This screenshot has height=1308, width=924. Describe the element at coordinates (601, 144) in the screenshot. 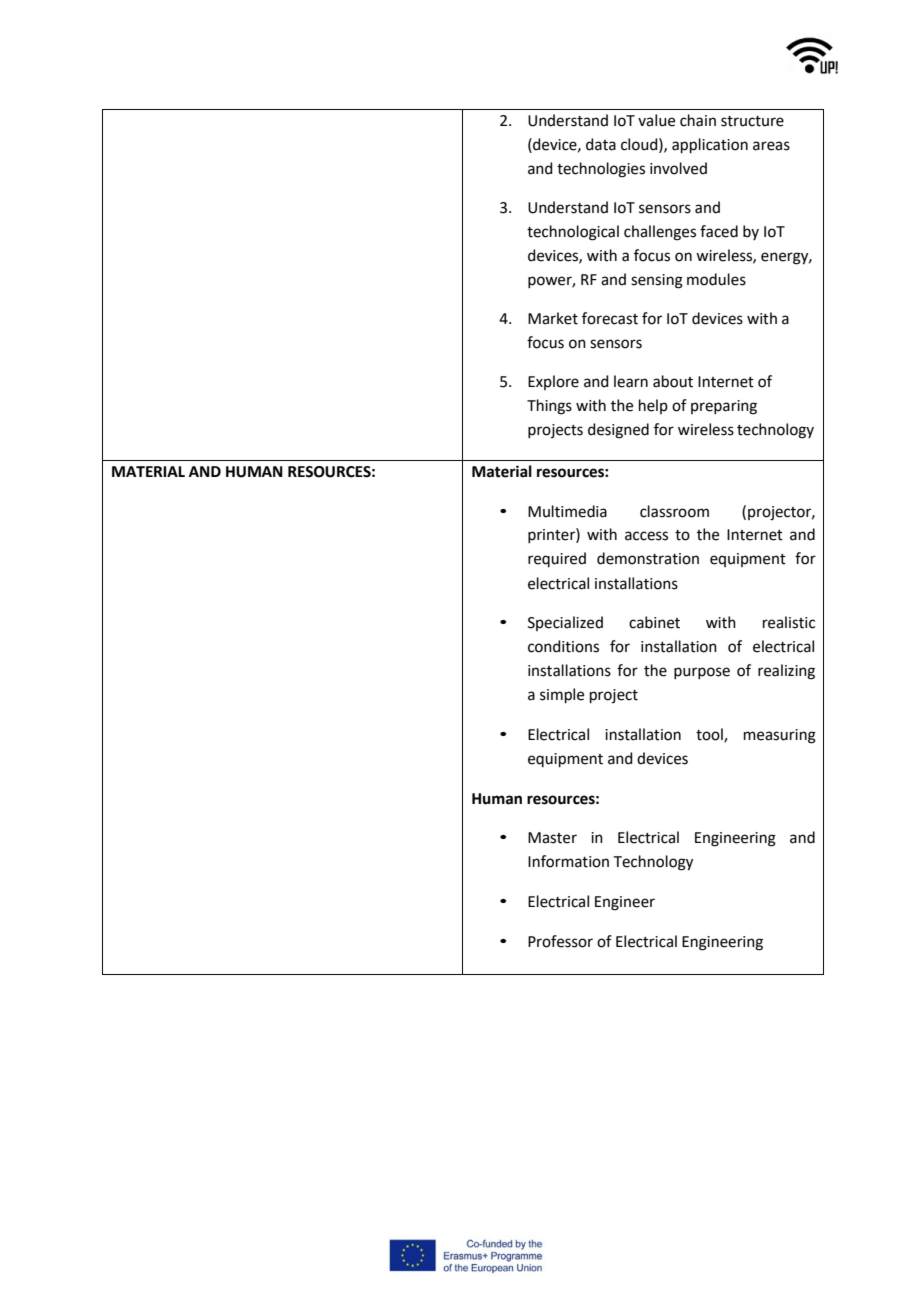

I see `data` at that location.
